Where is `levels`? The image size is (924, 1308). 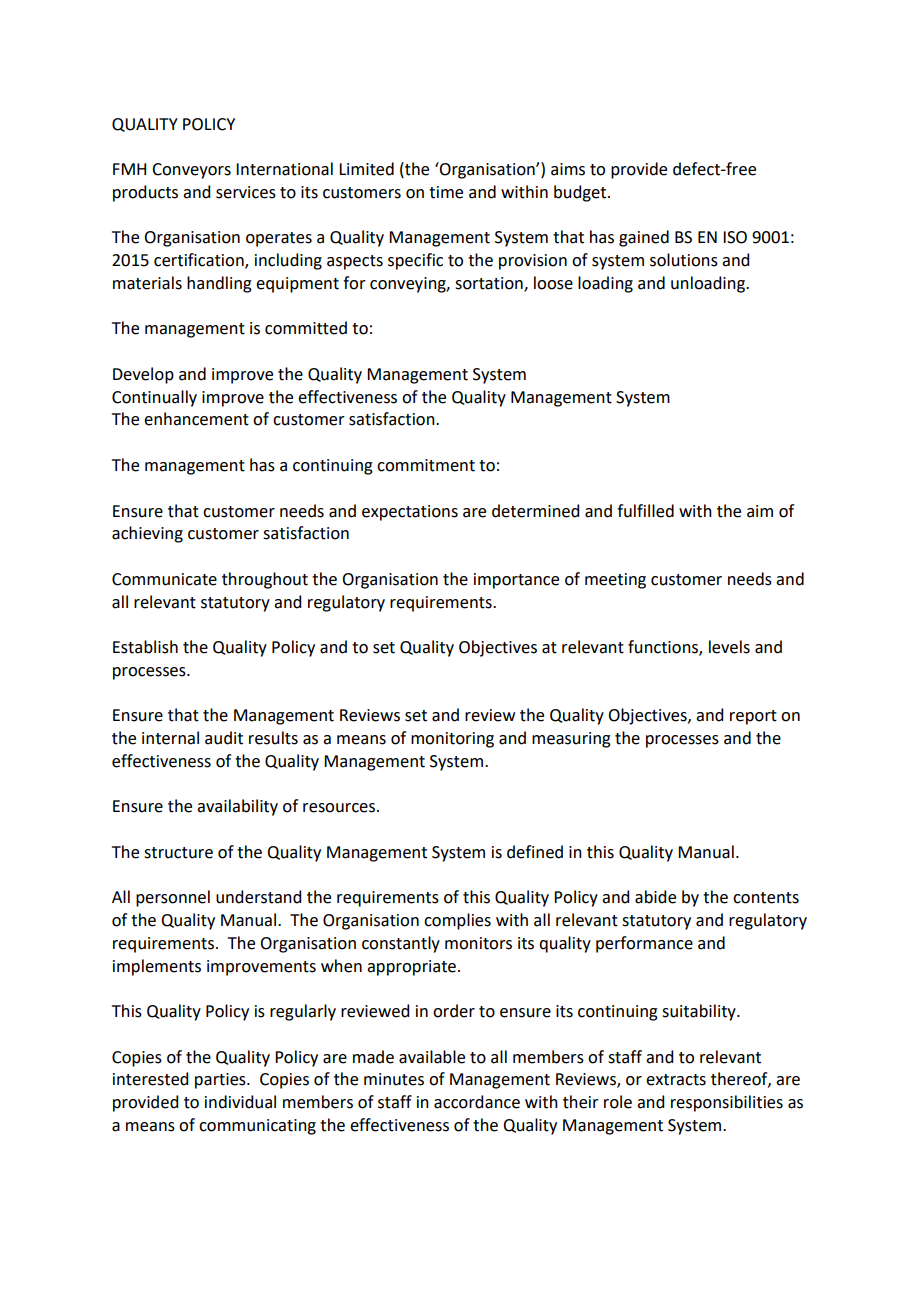 levels is located at coordinates (729, 647).
